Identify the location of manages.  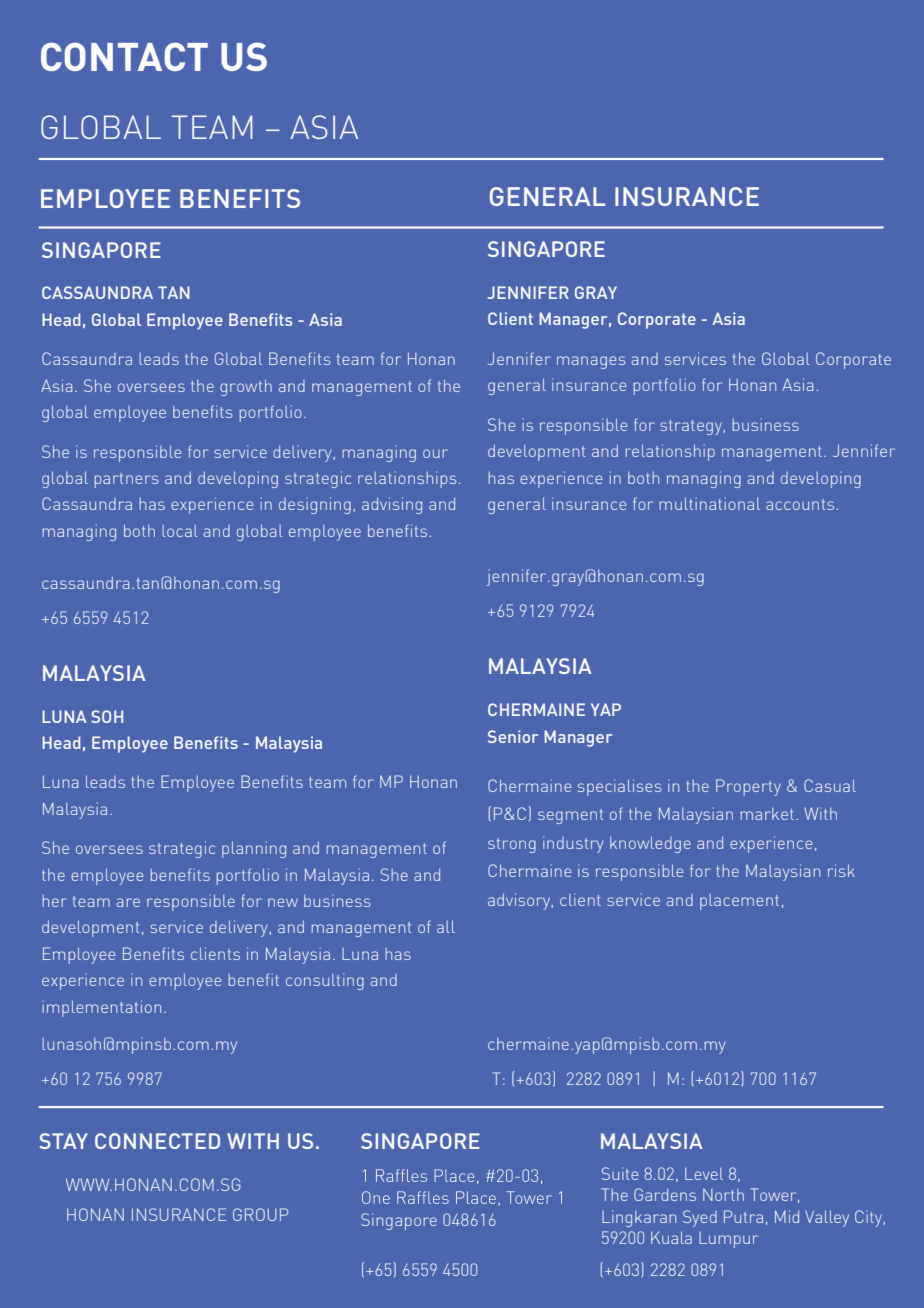
(591, 362).
